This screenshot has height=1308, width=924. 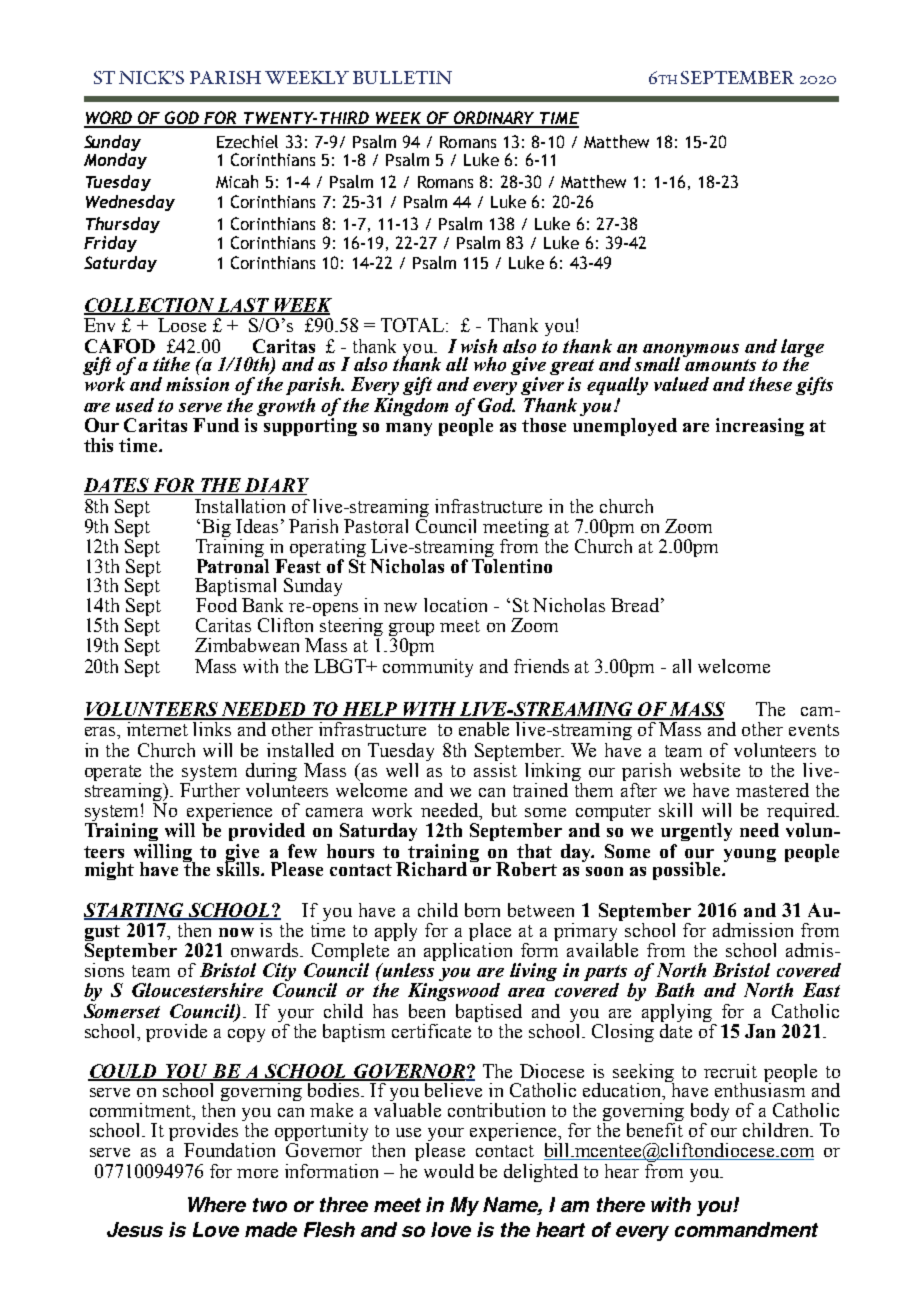 What do you see at coordinates (691, 351) in the screenshot?
I see `anonymous` at bounding box center [691, 351].
